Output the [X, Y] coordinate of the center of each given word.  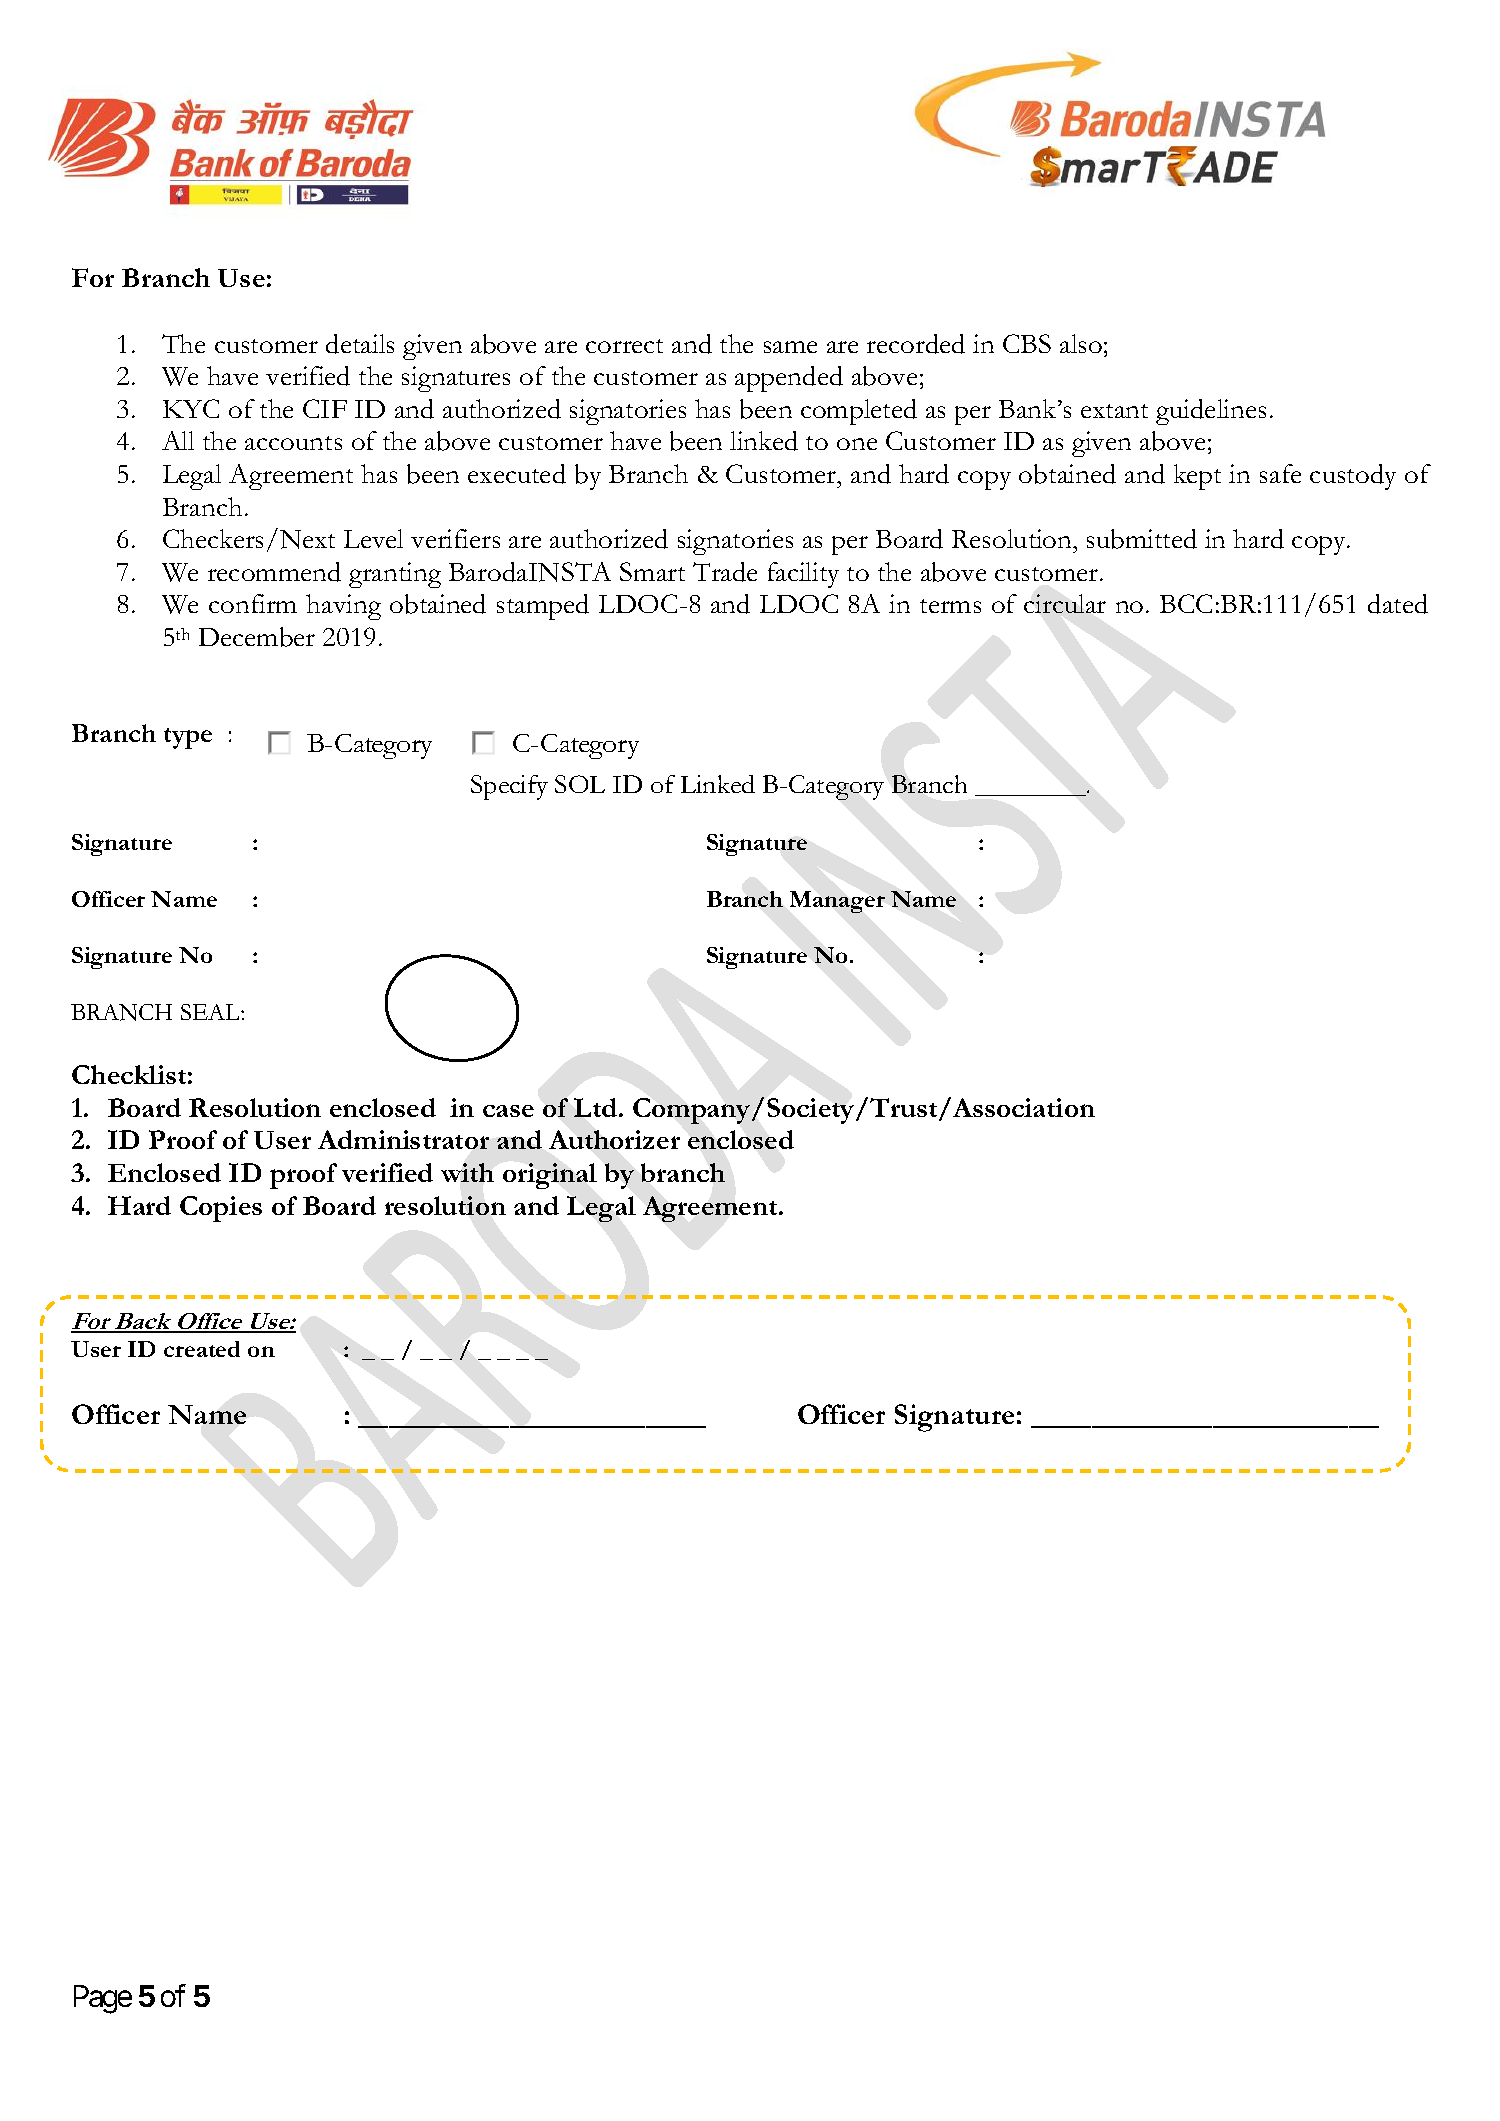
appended [789, 379]
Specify [509, 787]
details [360, 344]
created [202, 1349]
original [550, 1176]
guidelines [1211, 412]
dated [1398, 604]
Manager [837, 902]
